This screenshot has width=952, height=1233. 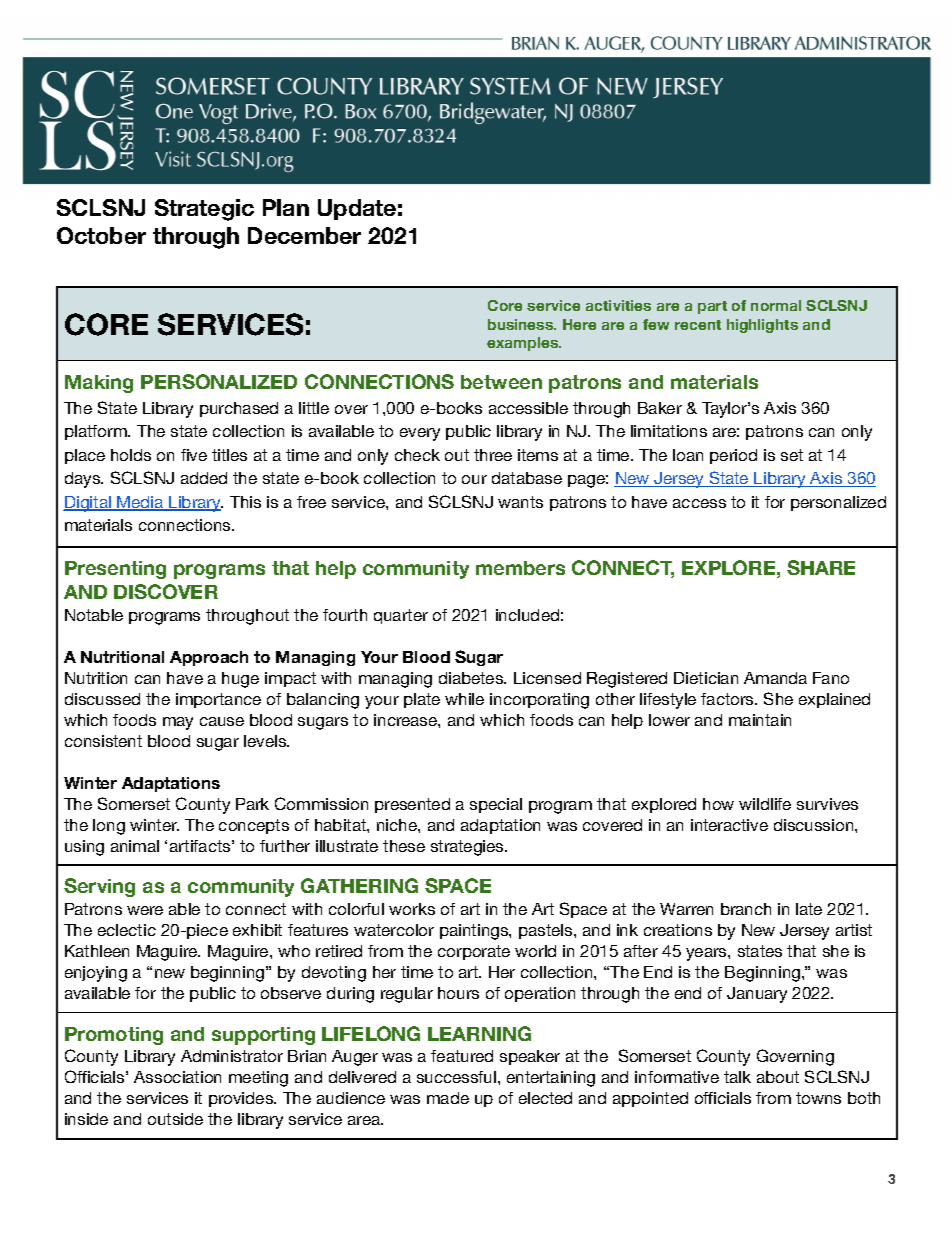 What do you see at coordinates (204, 210) in the screenshot?
I see `Strategic` at bounding box center [204, 210].
